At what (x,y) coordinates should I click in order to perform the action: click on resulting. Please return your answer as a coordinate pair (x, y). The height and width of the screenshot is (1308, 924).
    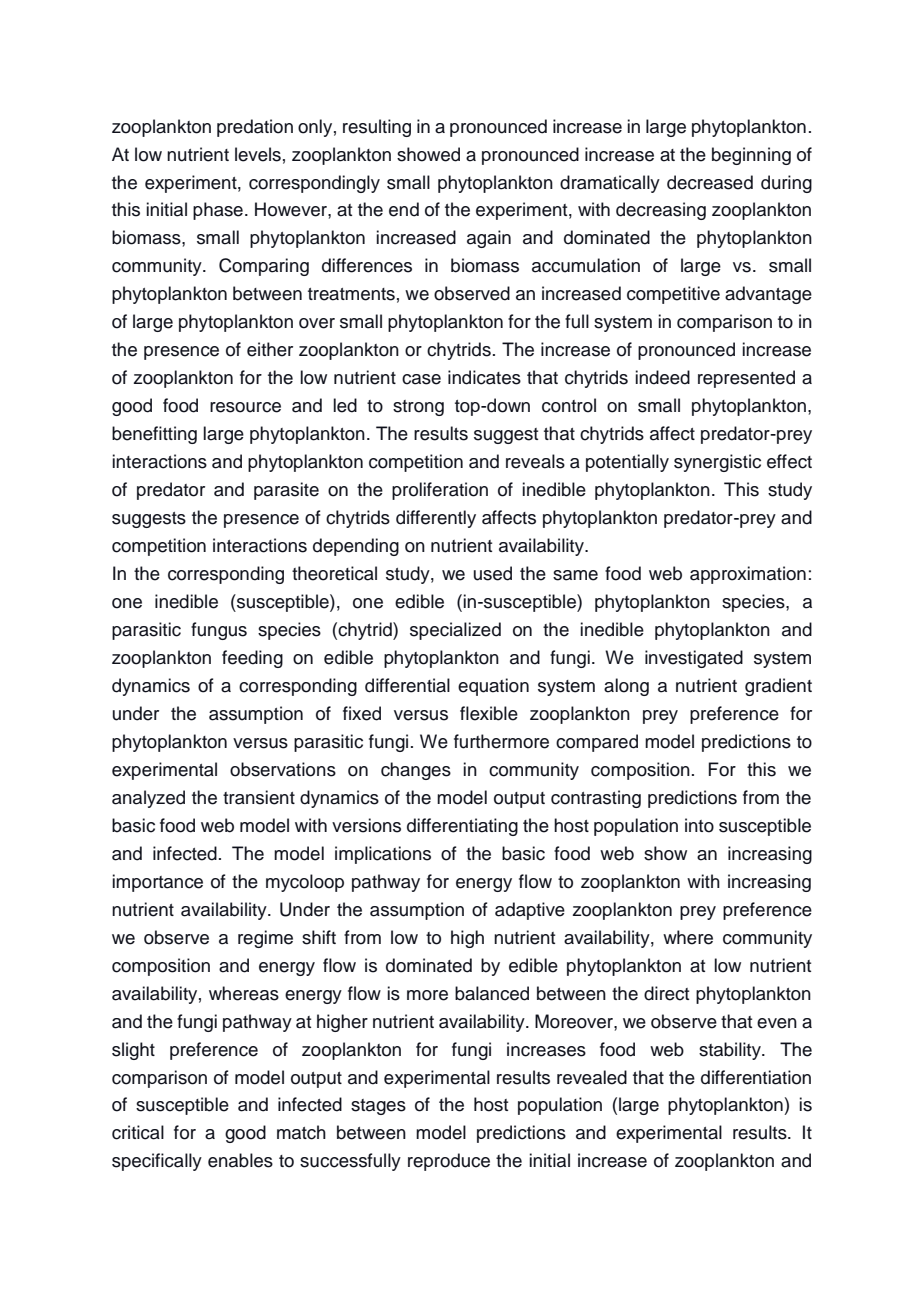
    Looking at the image, I should click on (377, 128).
